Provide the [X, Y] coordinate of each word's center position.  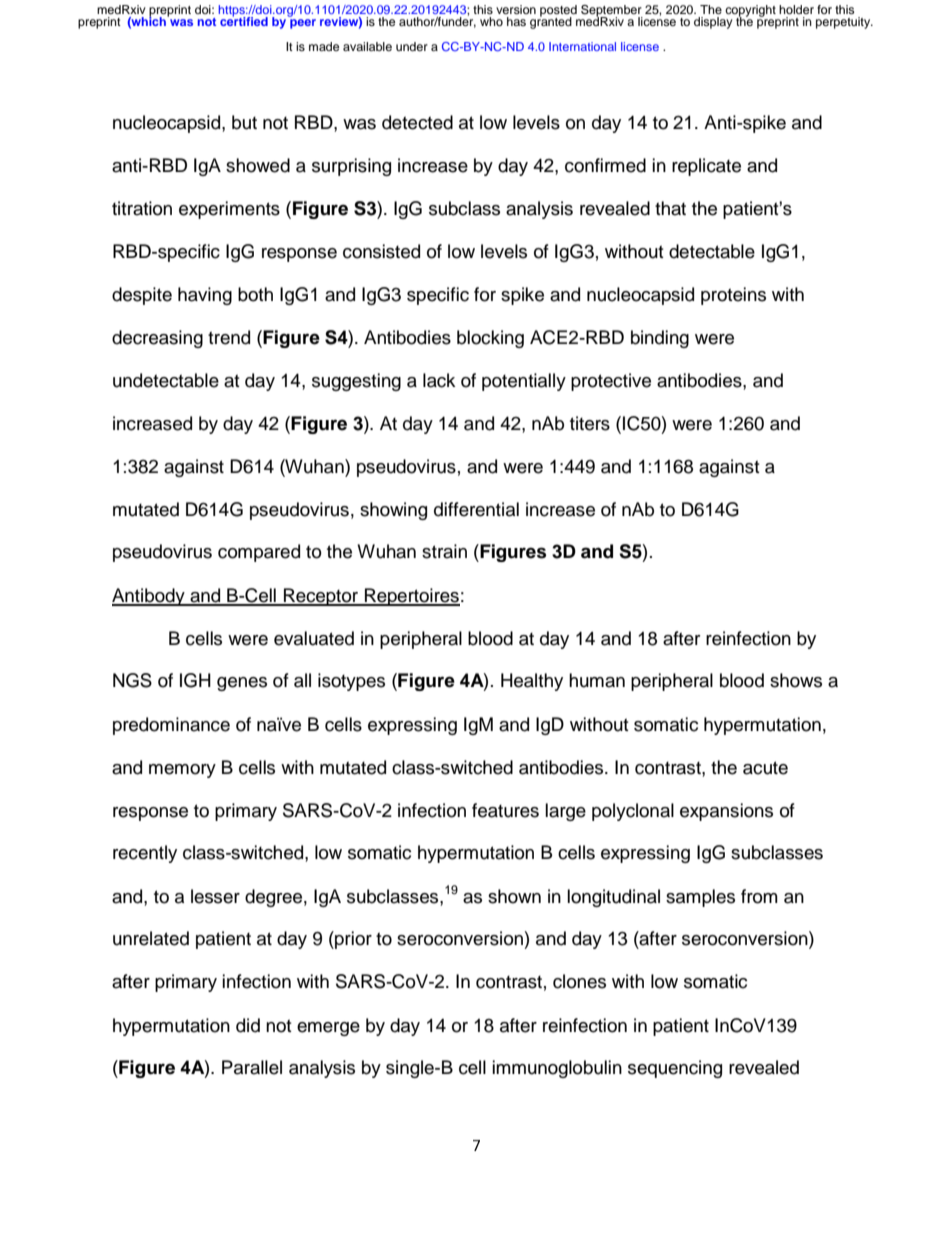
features [505, 810]
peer [303, 24]
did [248, 1025]
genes [242, 684]
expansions [726, 812]
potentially [524, 382]
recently [145, 854]
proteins [733, 296]
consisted [381, 251]
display [713, 23]
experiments [229, 210]
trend [229, 337]
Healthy [532, 682]
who [491, 21]
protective [611, 382]
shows [796, 680]
